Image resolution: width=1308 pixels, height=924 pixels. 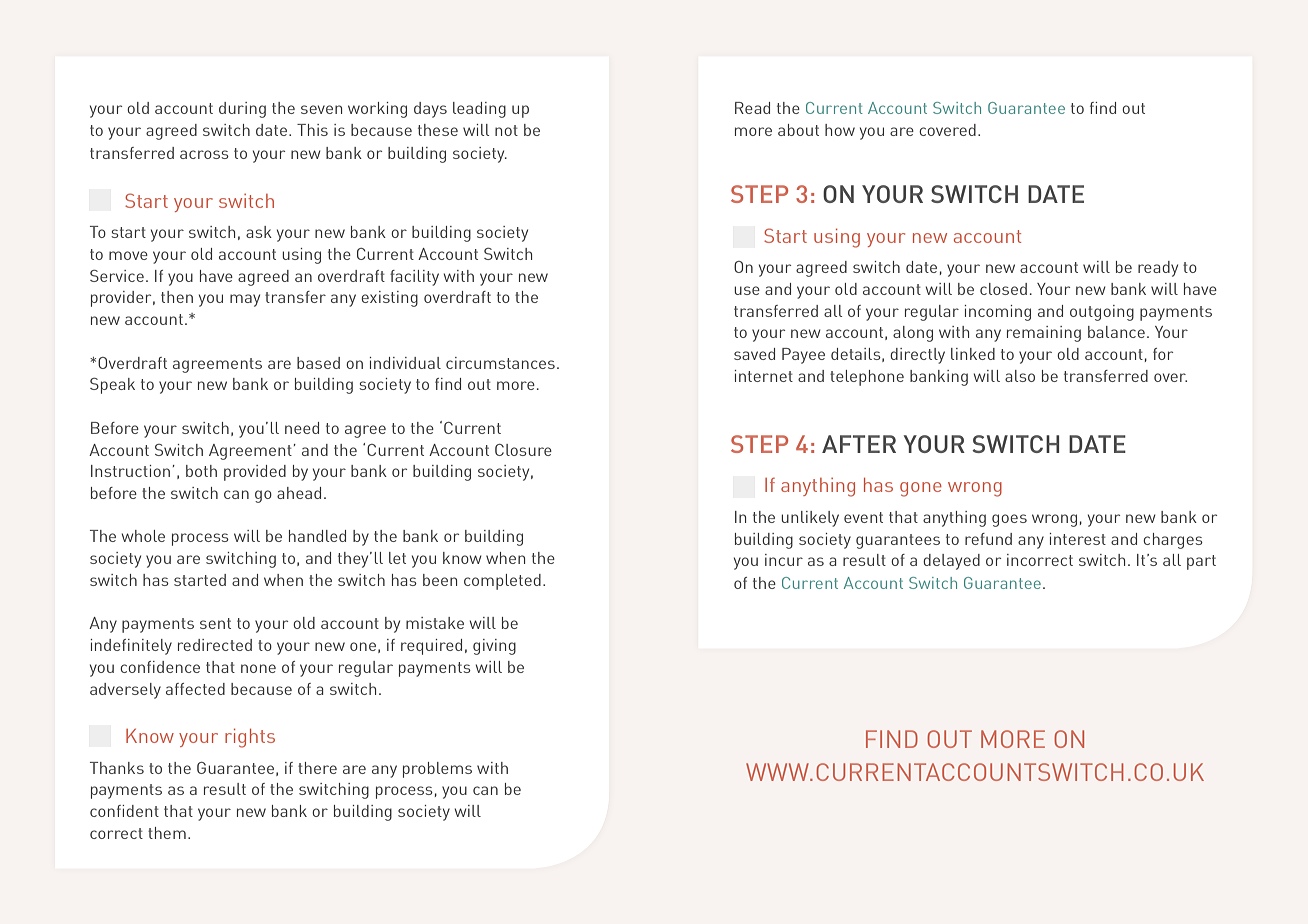 I want to click on giving, so click(x=494, y=647).
